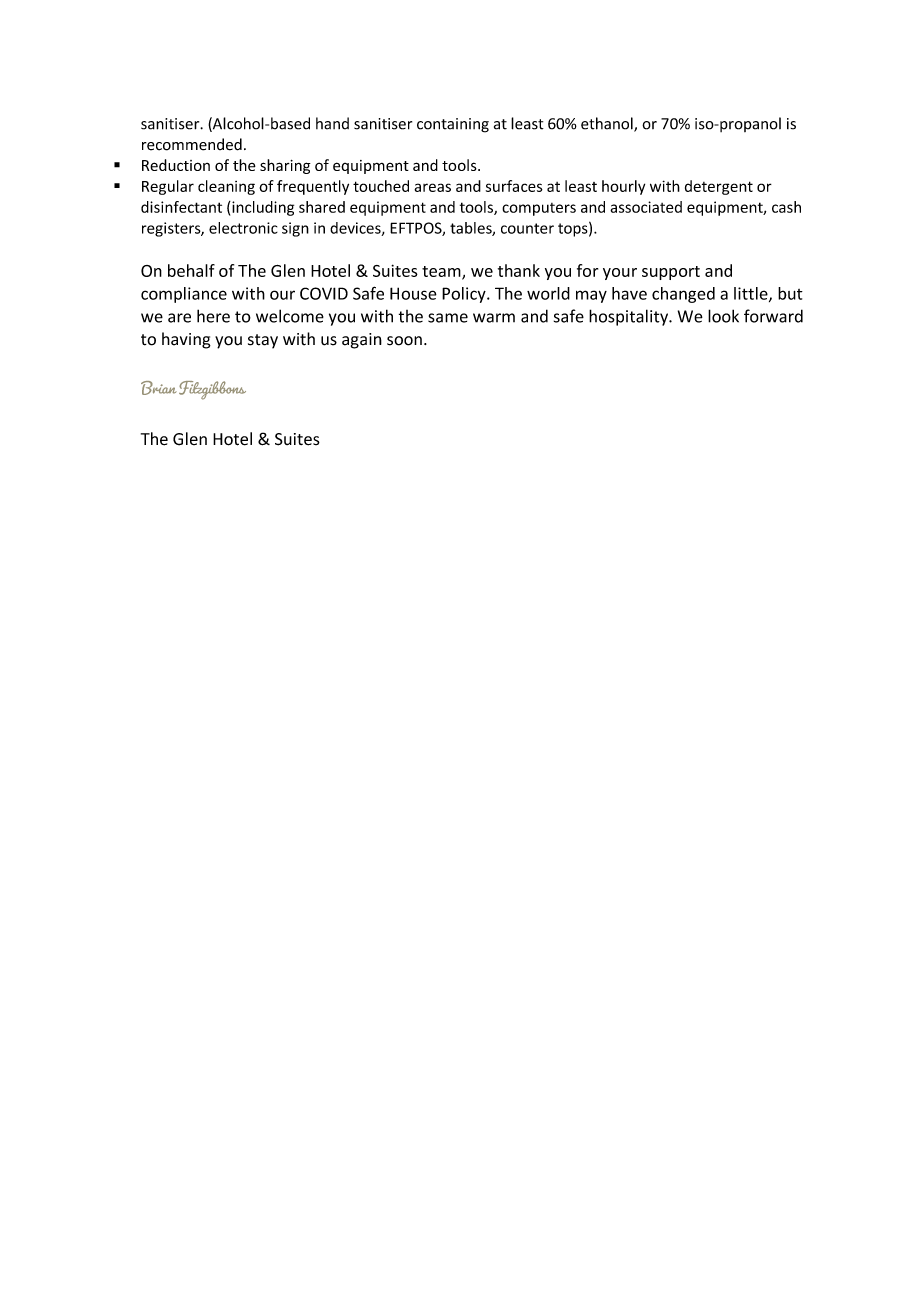 The image size is (924, 1308). I want to click on support, so click(671, 273).
